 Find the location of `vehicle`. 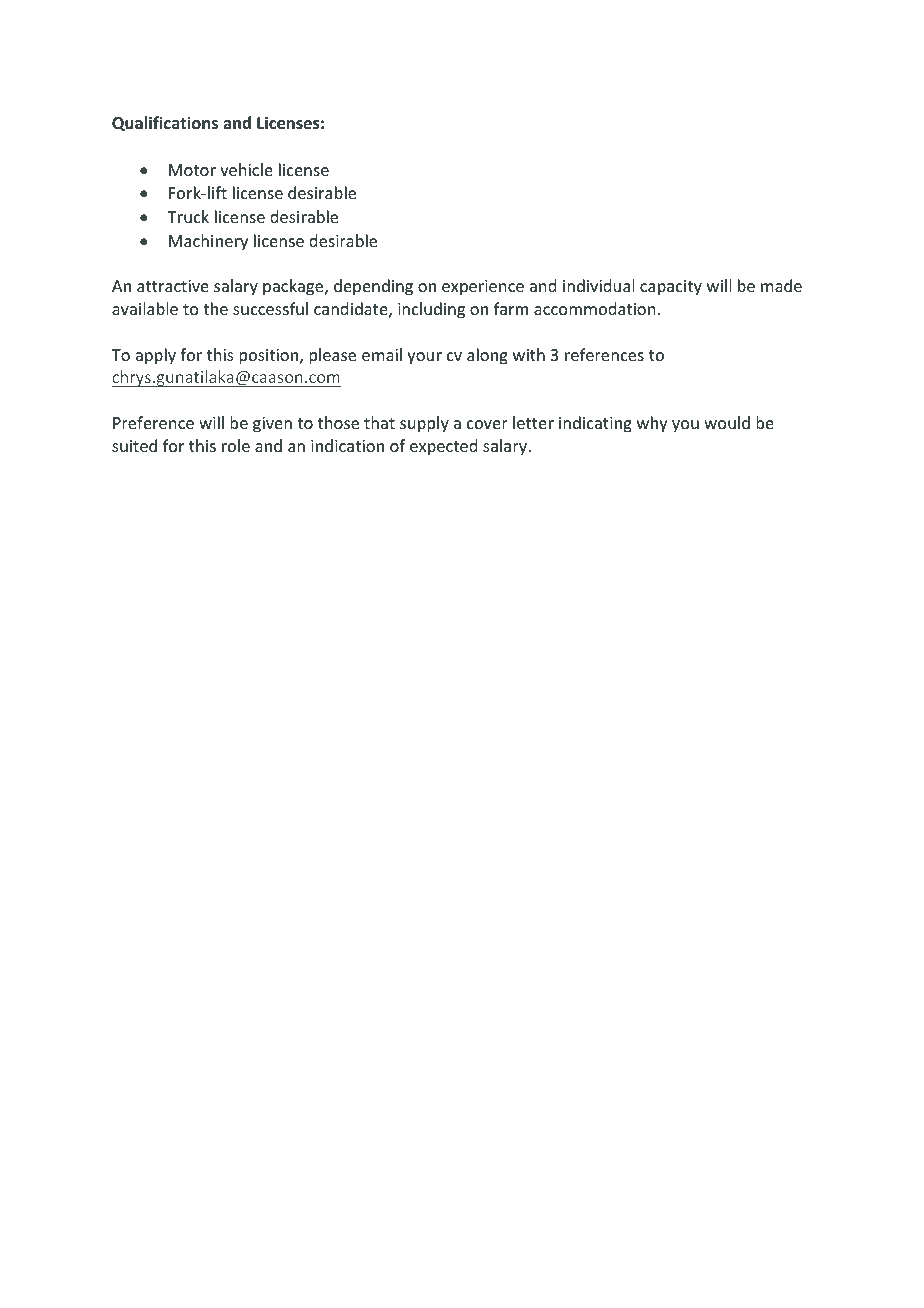

vehicle is located at coordinates (246, 169).
